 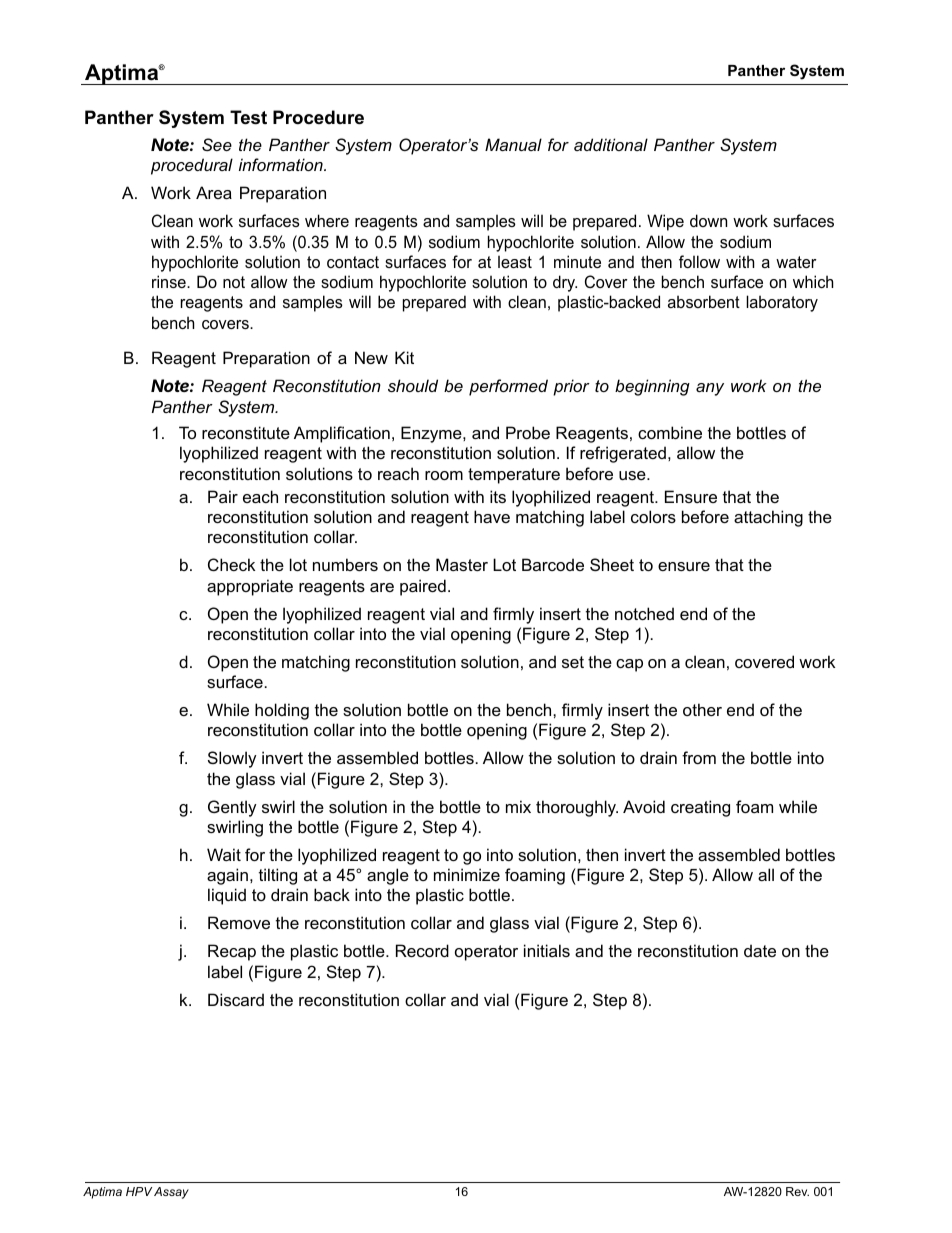 I want to click on Rev, so click(x=797, y=1191).
